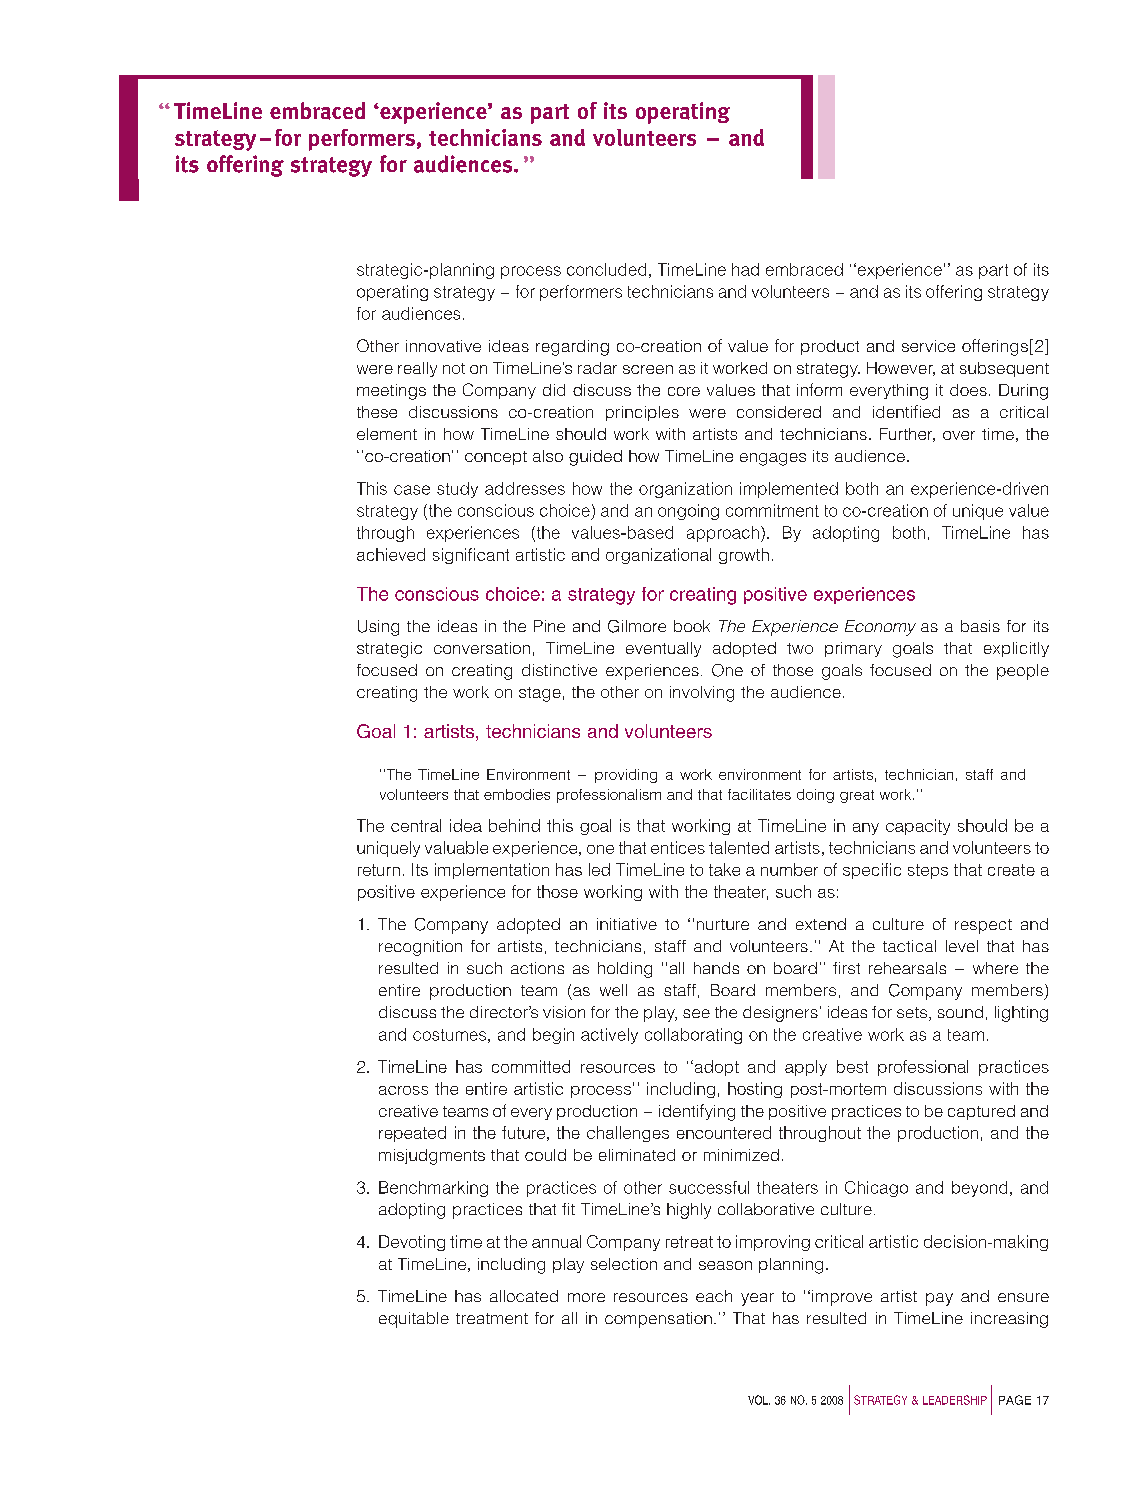 Image resolution: width=1141 pixels, height=1488 pixels. Describe the element at coordinates (678, 847) in the document. I see `entices` at that location.
